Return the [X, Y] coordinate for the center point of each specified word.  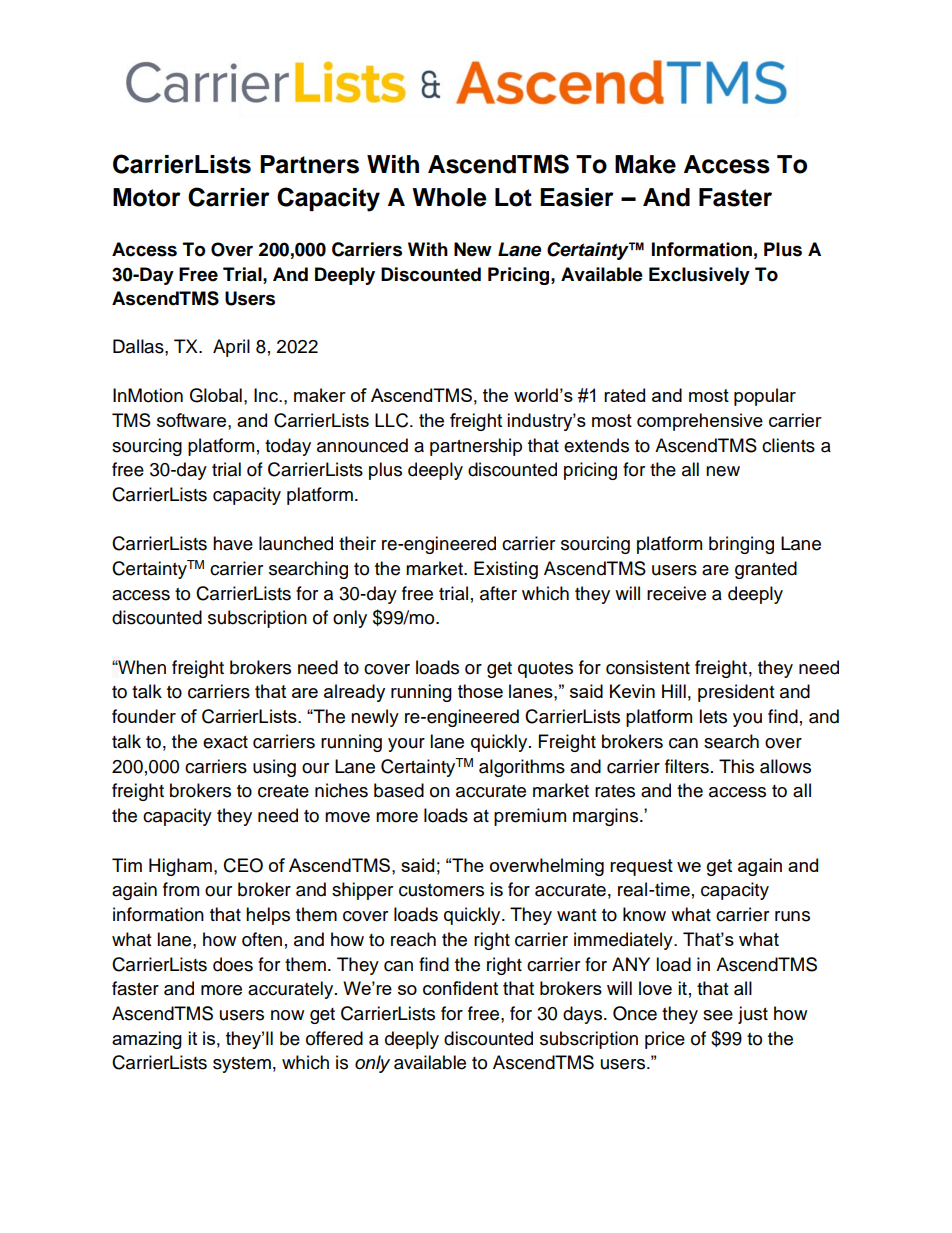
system [242, 1065]
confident [460, 988]
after [498, 593]
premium [530, 817]
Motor [147, 197]
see [718, 1015]
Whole [449, 197]
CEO [243, 865]
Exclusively [699, 276]
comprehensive [700, 422]
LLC [393, 420]
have [233, 543]
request [641, 867]
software [193, 420]
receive [676, 593]
